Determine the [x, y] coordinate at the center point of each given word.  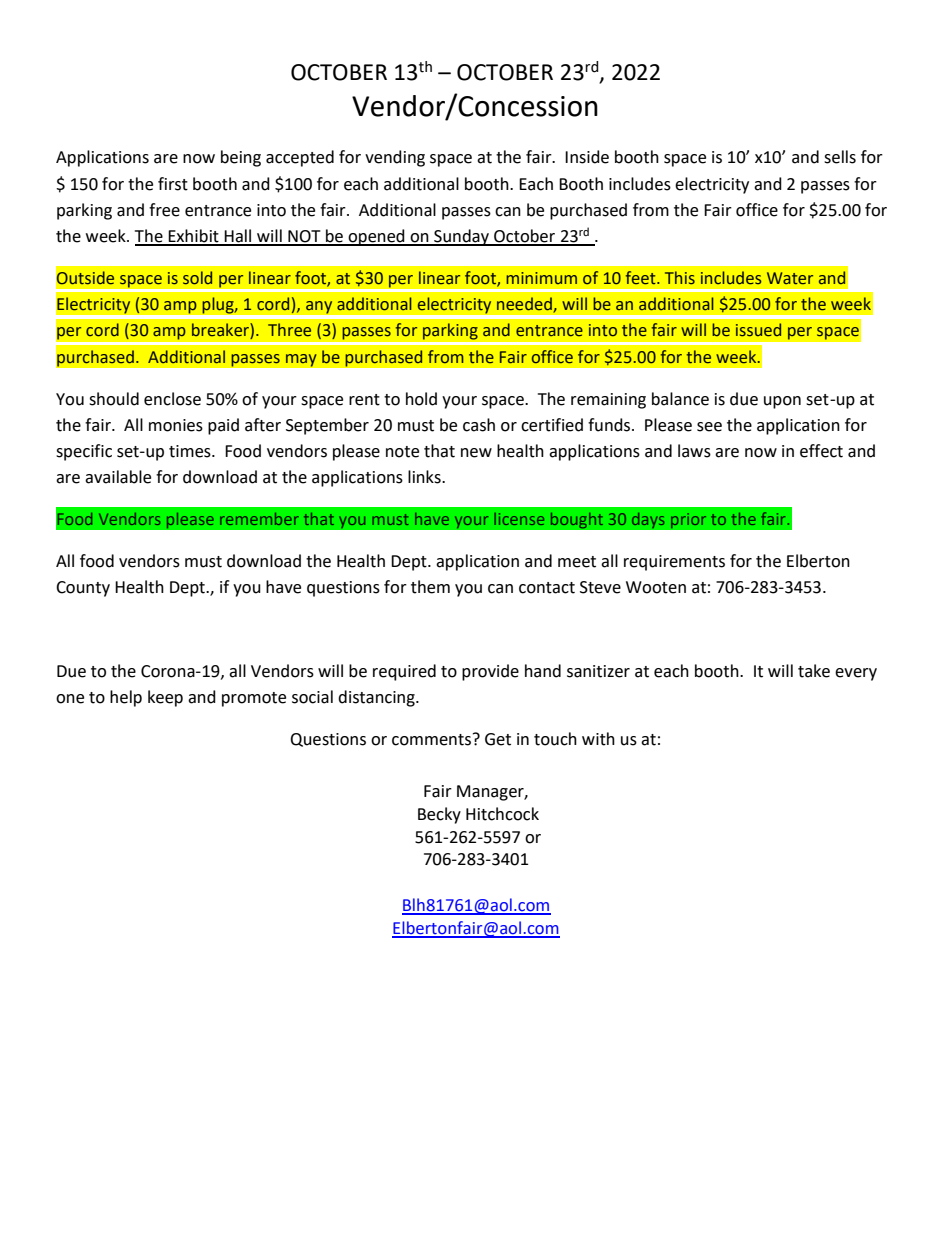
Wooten [656, 587]
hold [421, 399]
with [598, 739]
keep [165, 698]
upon [782, 402]
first [173, 184]
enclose [172, 399]
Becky [439, 815]
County [83, 589]
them [430, 587]
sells [840, 157]
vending [395, 158]
